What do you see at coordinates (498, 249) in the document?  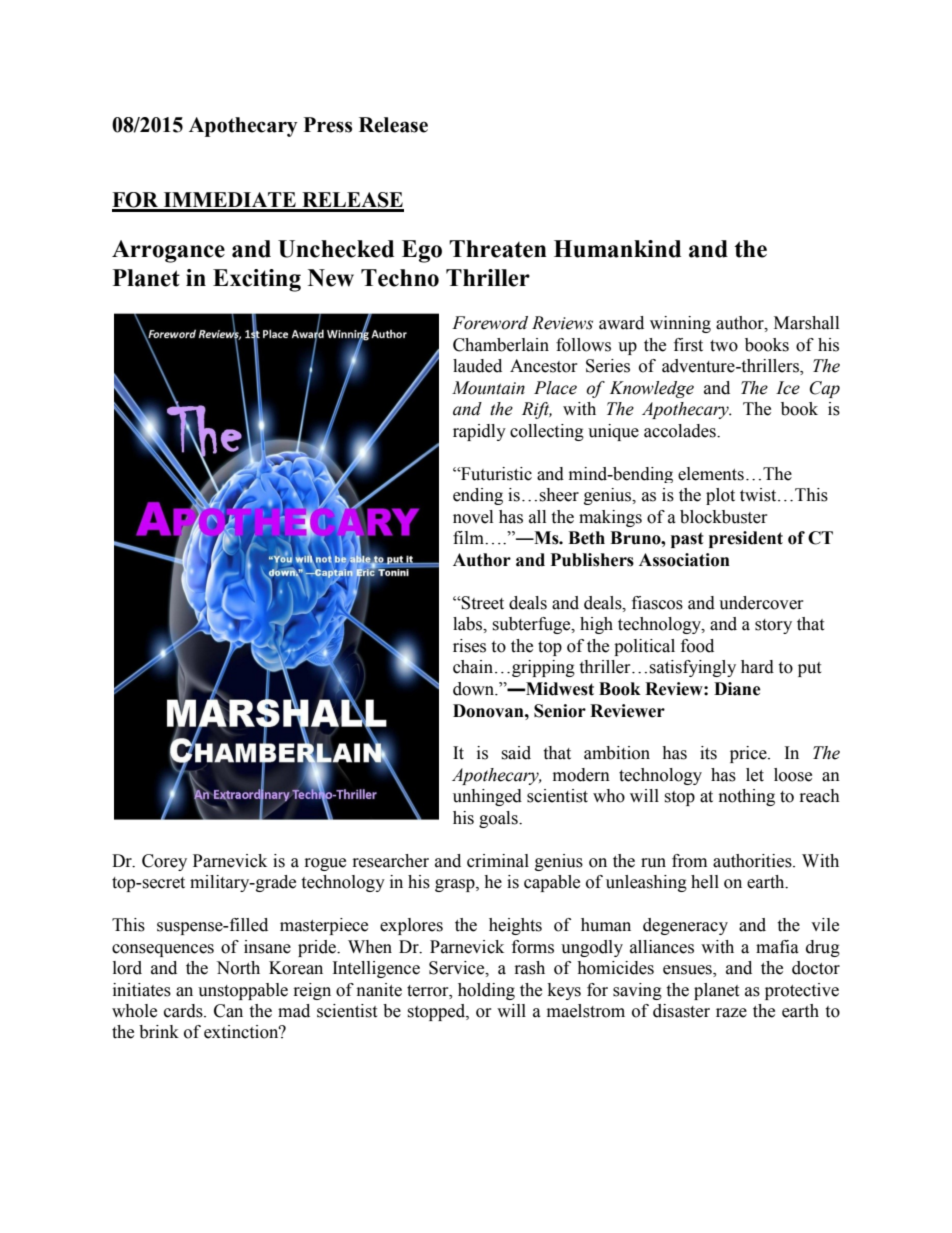 I see `Threaten` at bounding box center [498, 249].
